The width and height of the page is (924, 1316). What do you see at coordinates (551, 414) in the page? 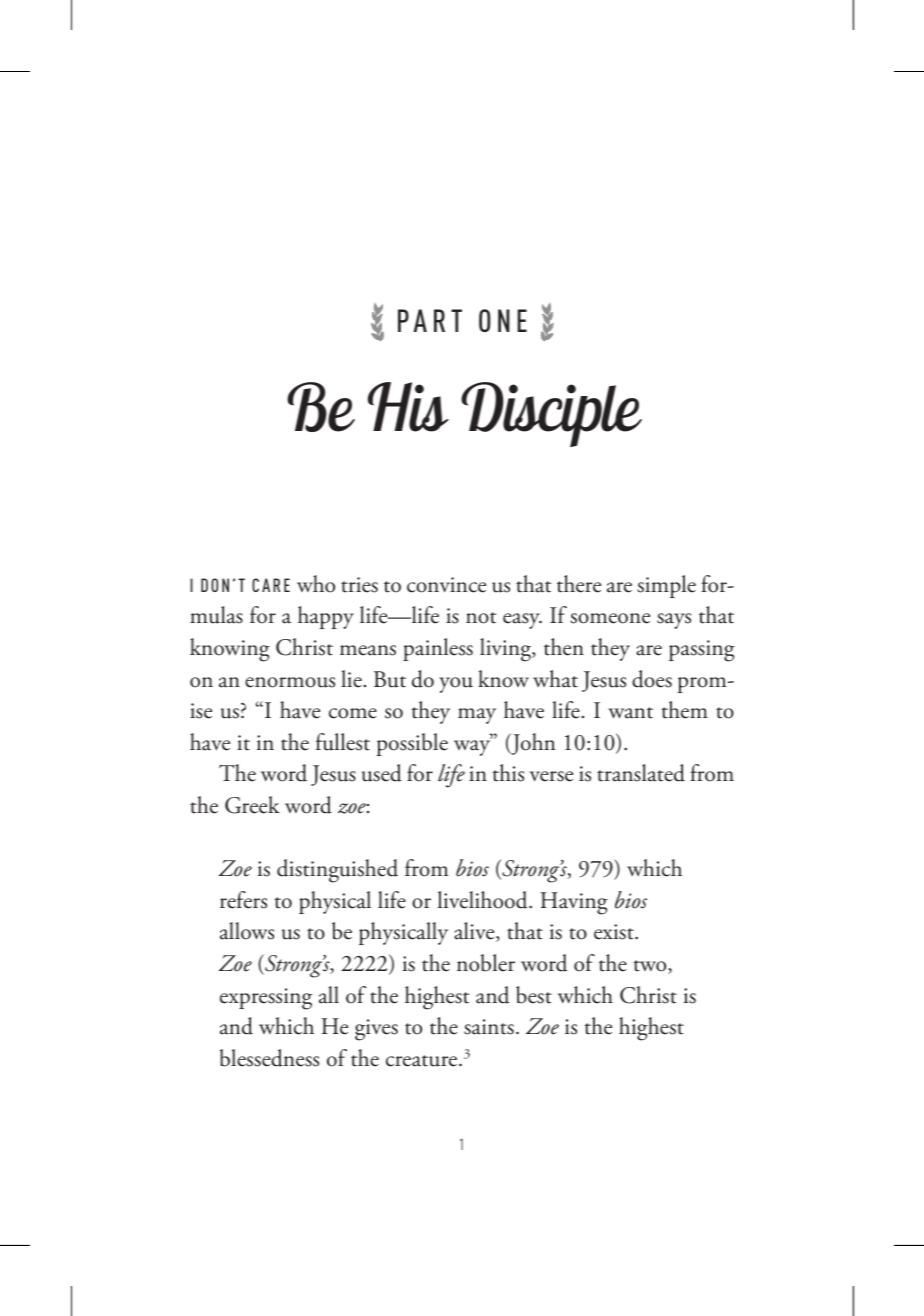
I see `Disciple` at bounding box center [551, 414].
